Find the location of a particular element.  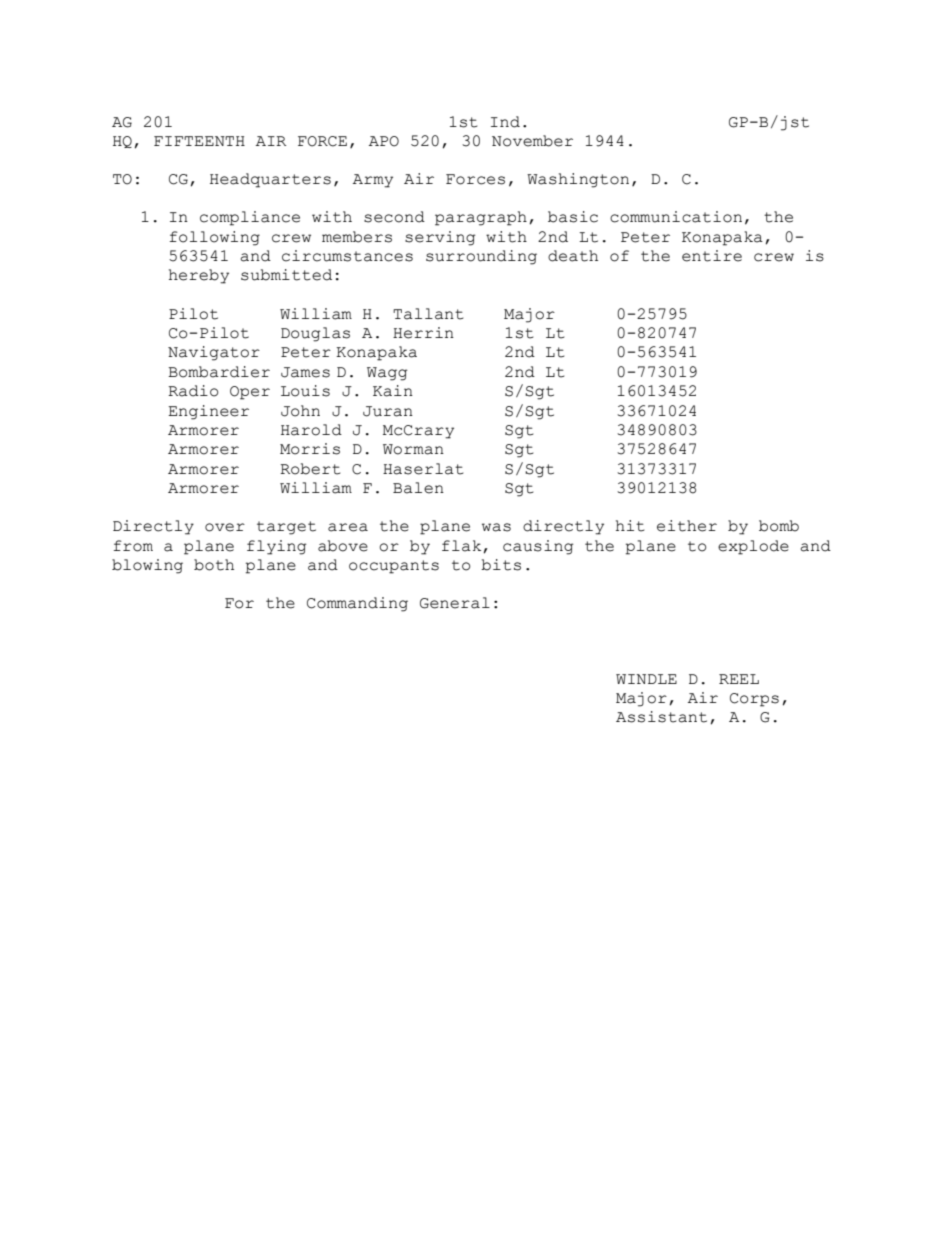

Navigator is located at coordinates (214, 353).
